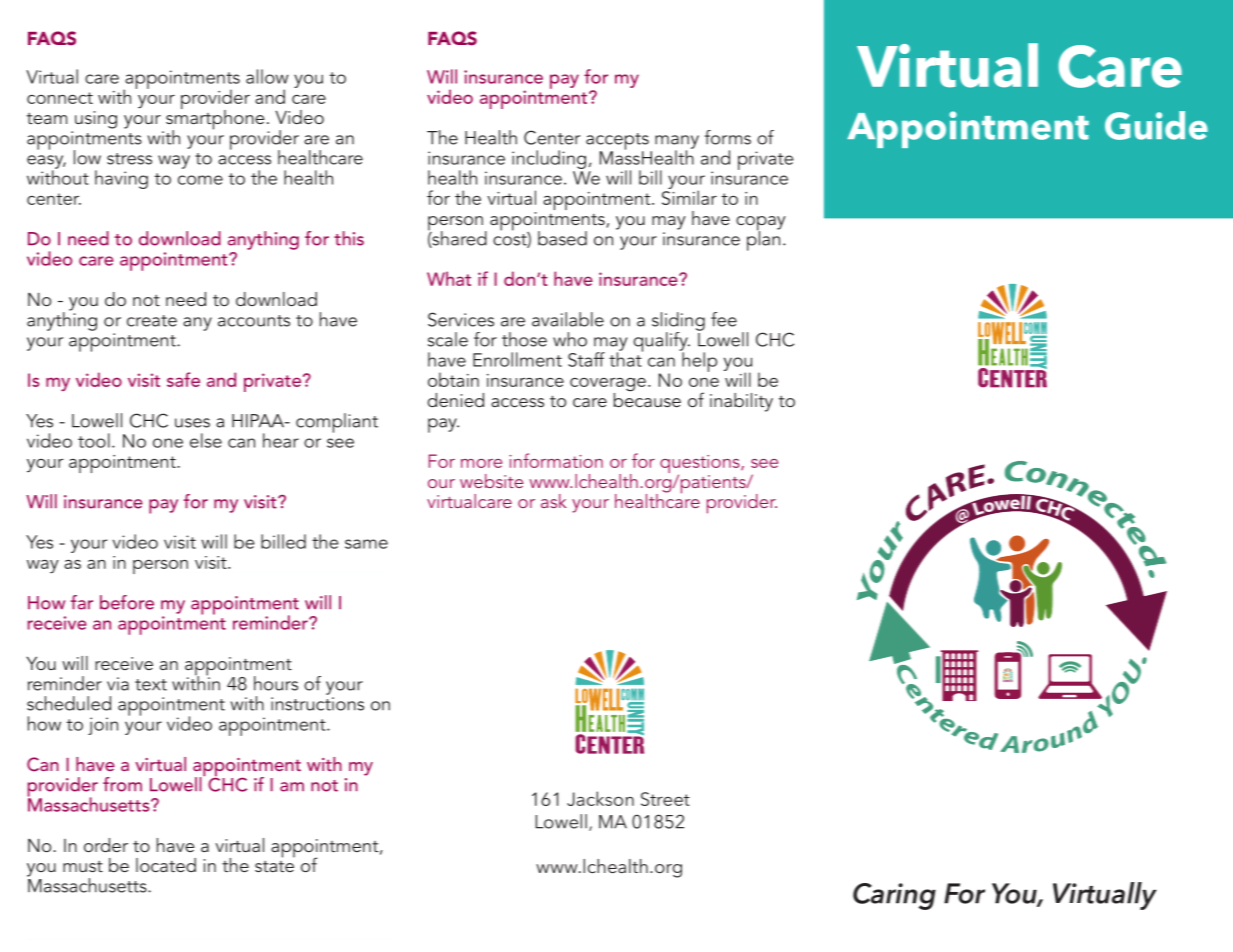  I want to click on before, so click(127, 602).
